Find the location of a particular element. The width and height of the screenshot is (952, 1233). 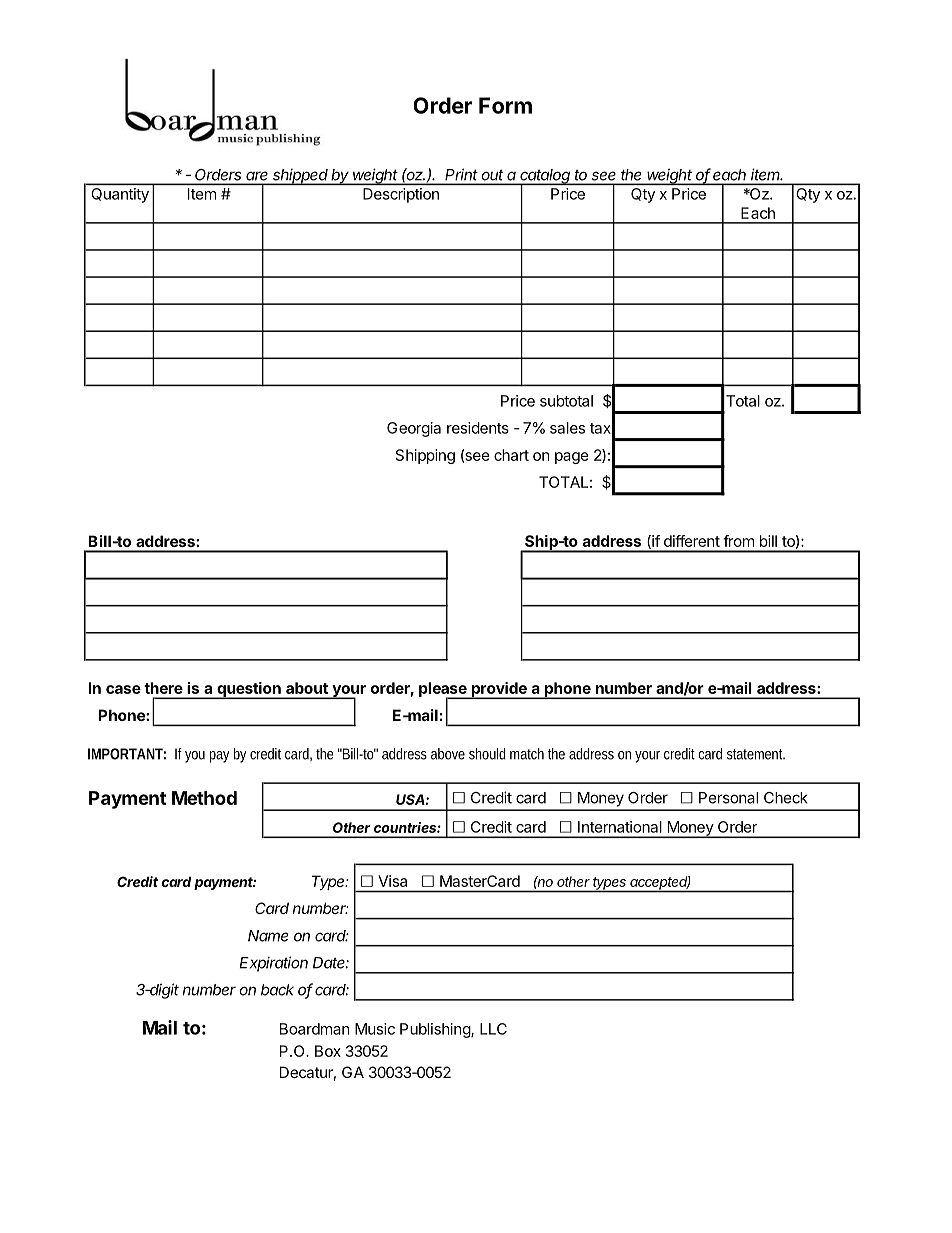

please is located at coordinates (444, 691).
